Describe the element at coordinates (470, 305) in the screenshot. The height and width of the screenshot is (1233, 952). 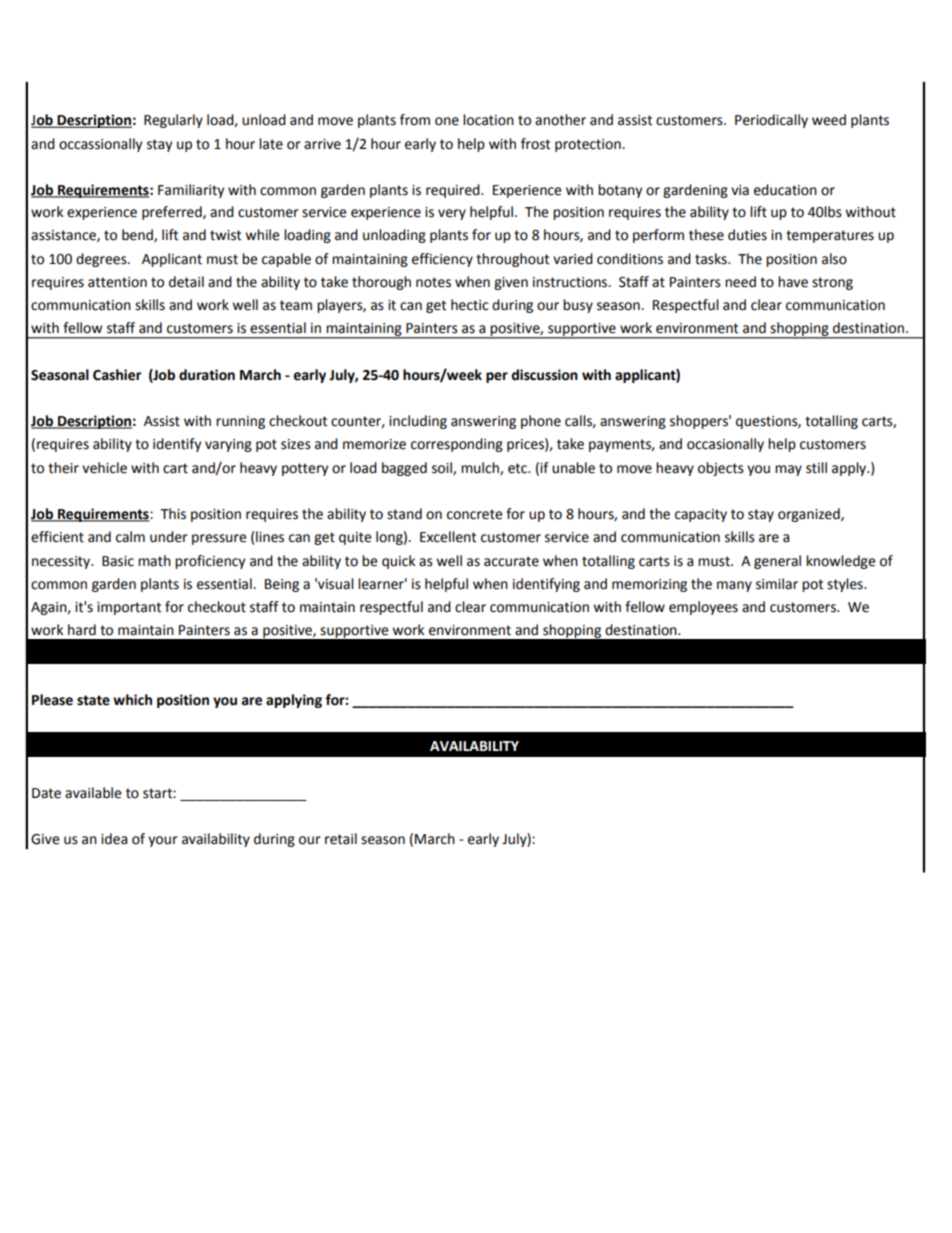
I see `hectic` at that location.
